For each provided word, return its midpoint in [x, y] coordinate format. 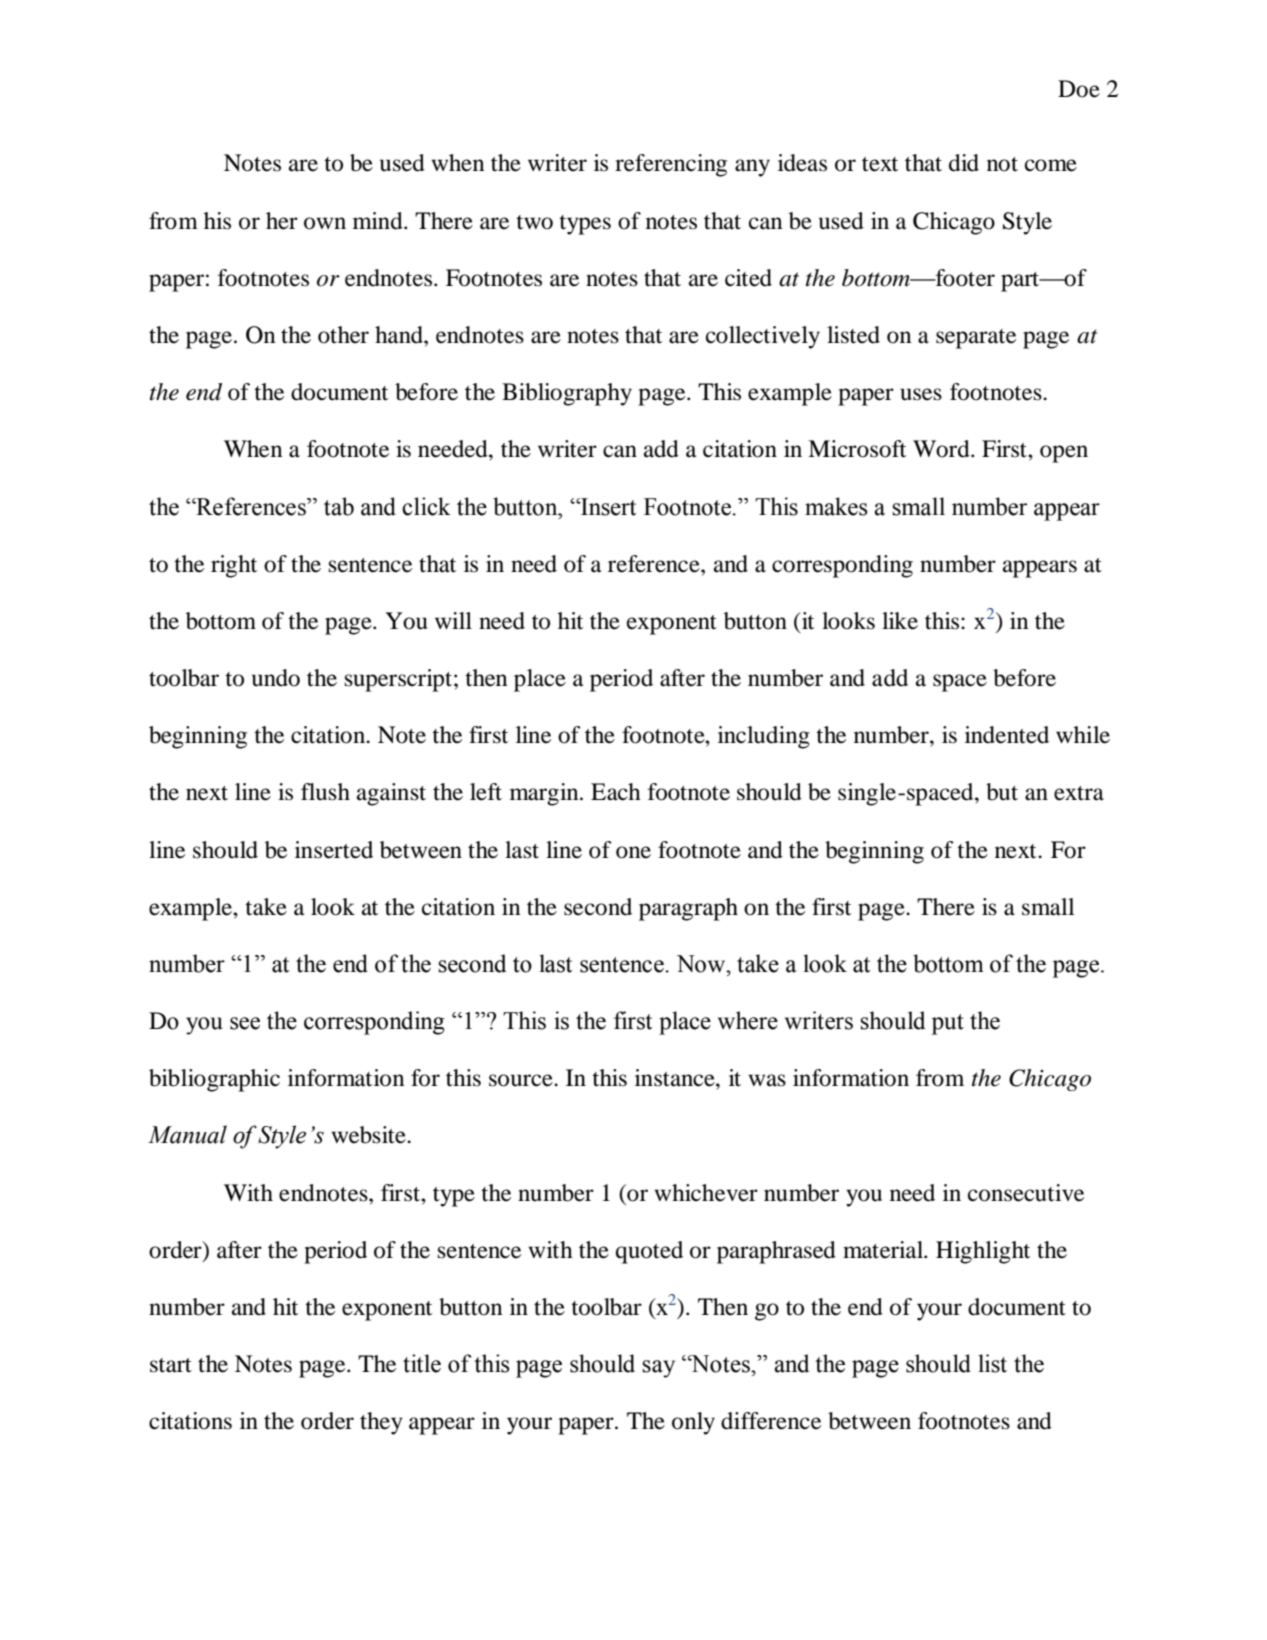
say [658, 1369]
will [453, 620]
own [325, 223]
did [964, 163]
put [947, 1024]
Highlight [983, 1252]
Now [702, 964]
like [900, 621]
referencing [671, 165]
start [171, 1365]
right [234, 566]
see [245, 1023]
